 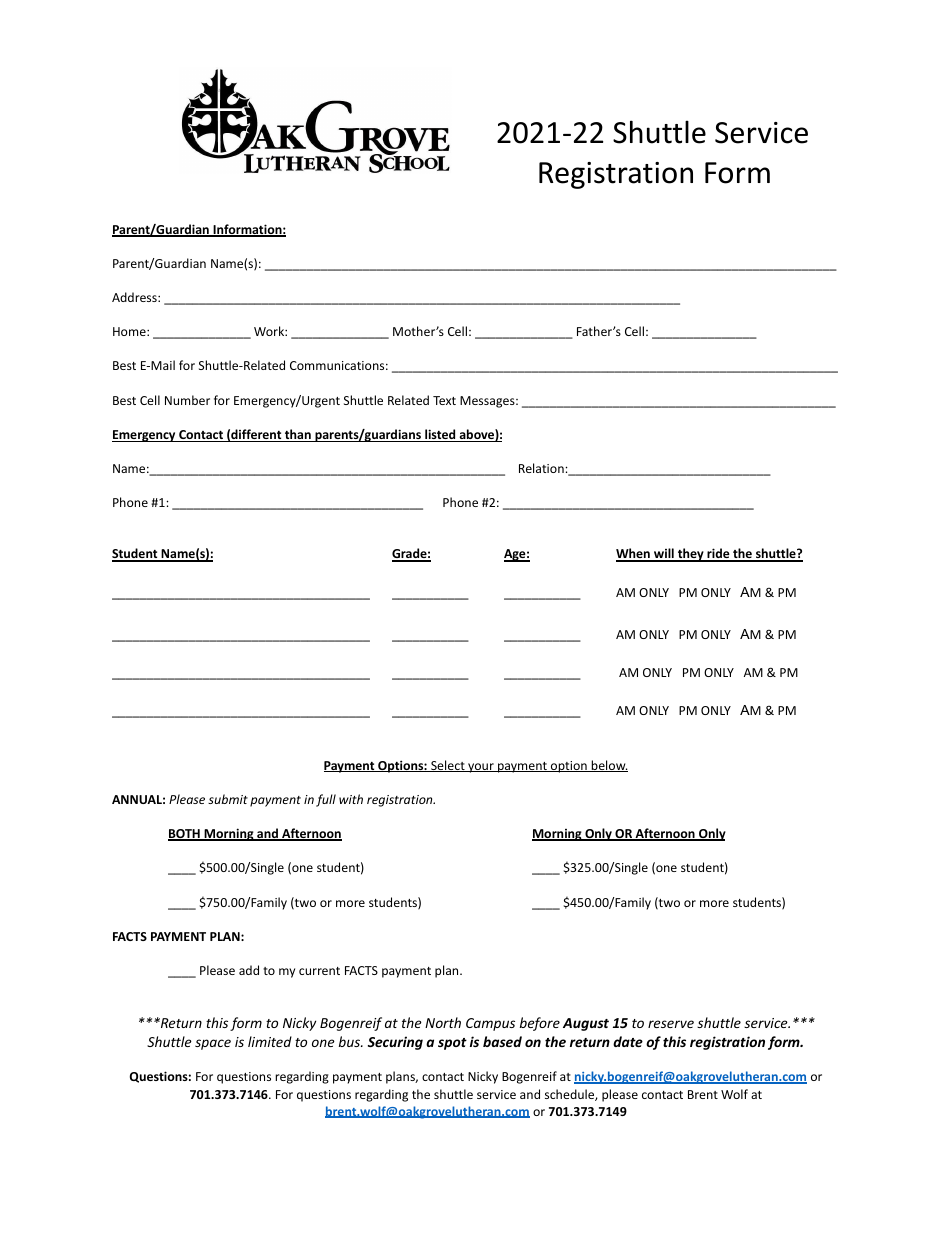 I want to click on When, so click(x=634, y=555).
